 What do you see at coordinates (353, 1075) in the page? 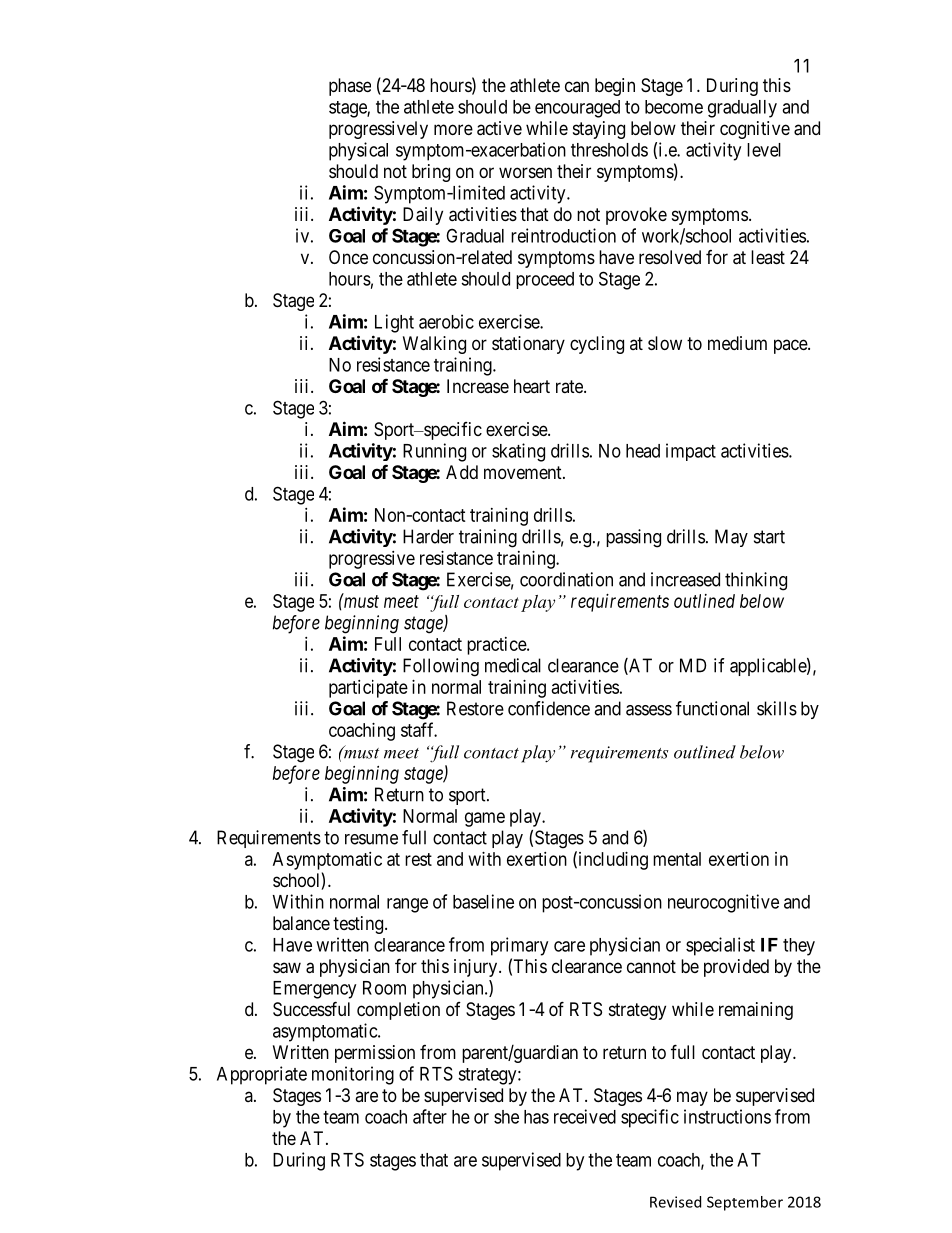
I see `monitoring` at bounding box center [353, 1075].
